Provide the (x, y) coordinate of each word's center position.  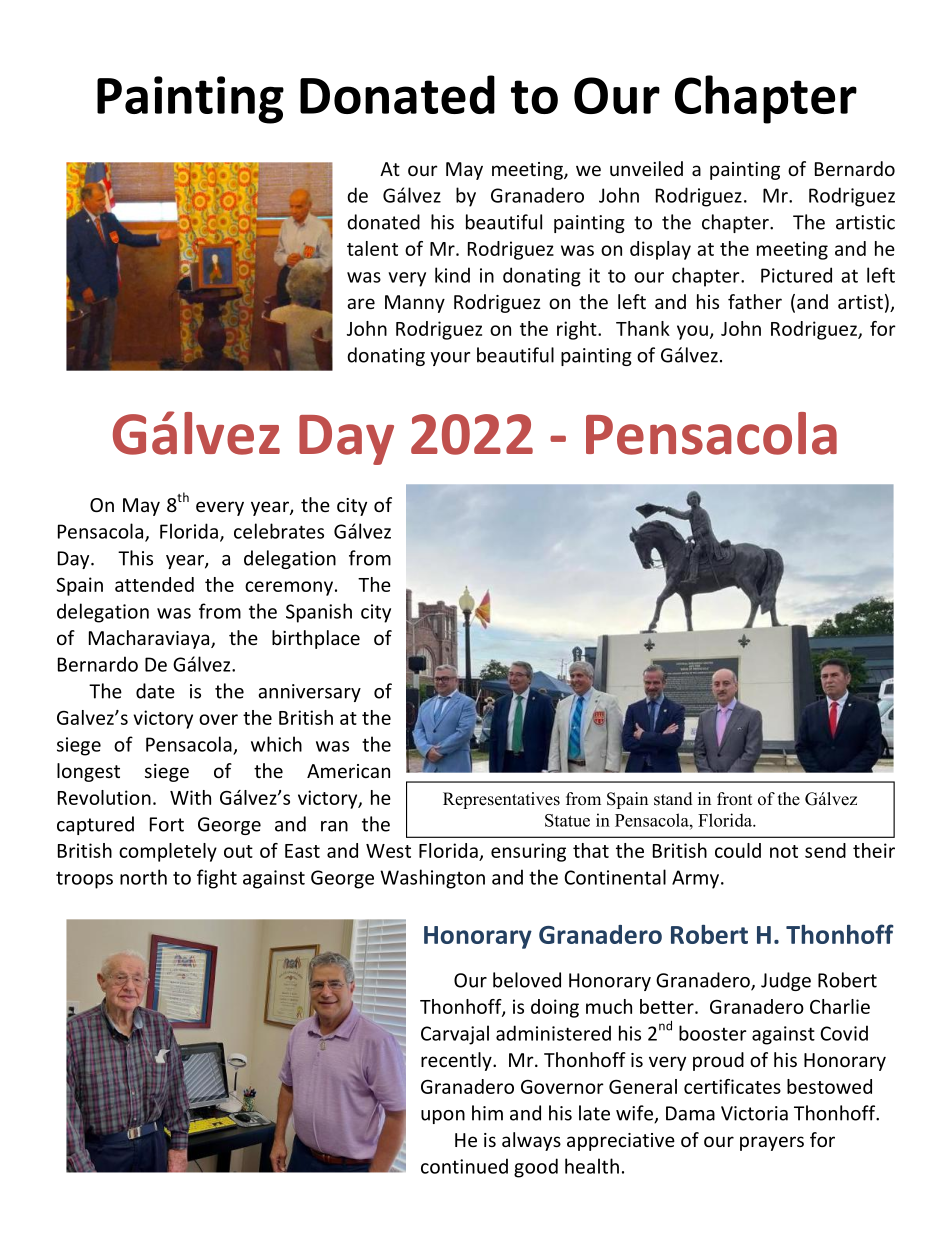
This (135, 558)
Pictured (796, 275)
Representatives (501, 800)
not (784, 851)
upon (443, 1117)
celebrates (279, 531)
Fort (167, 824)
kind (452, 275)
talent (372, 248)
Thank (643, 328)
